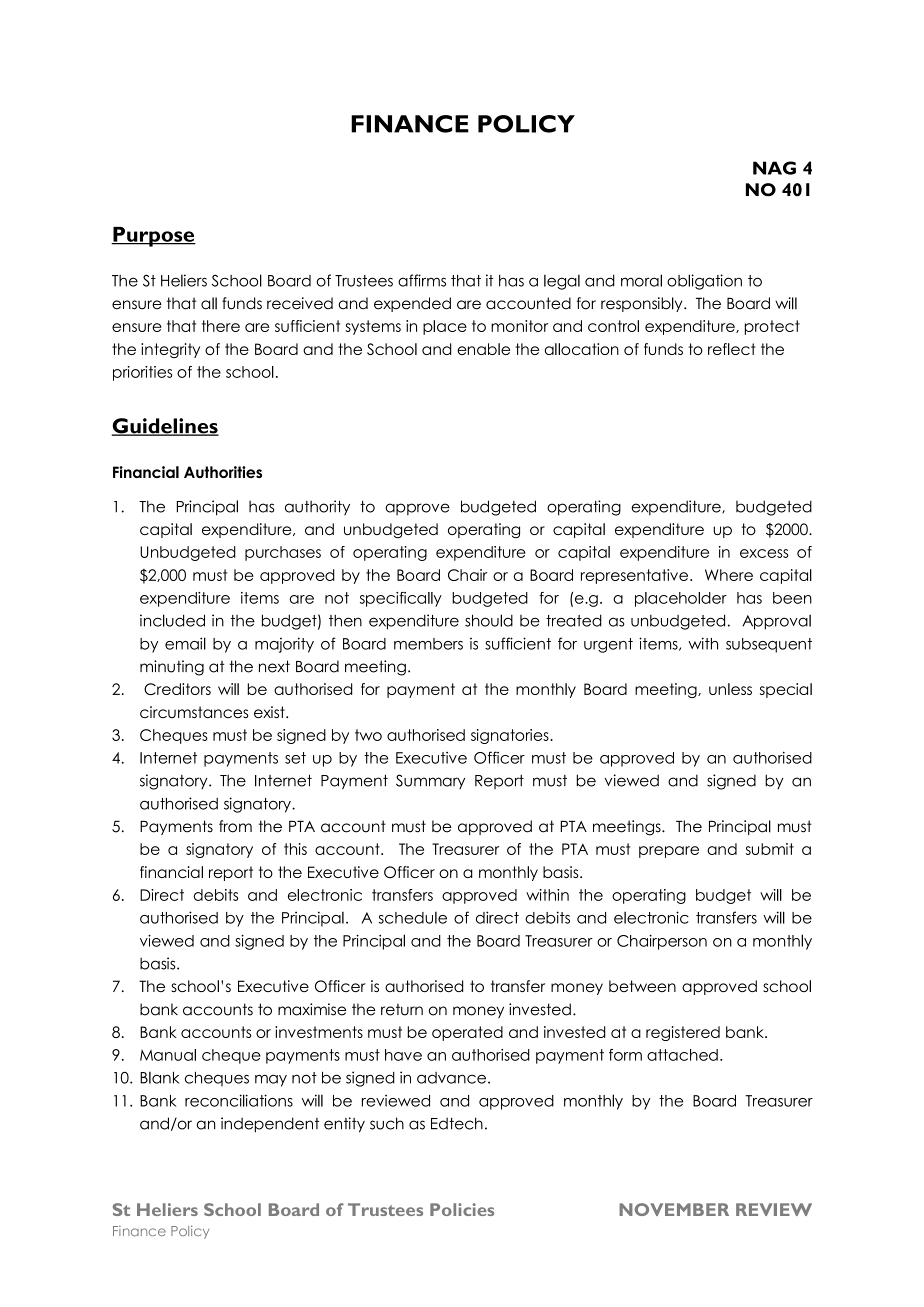 The image size is (924, 1307). What do you see at coordinates (270, 1125) in the page?
I see `independent` at bounding box center [270, 1125].
